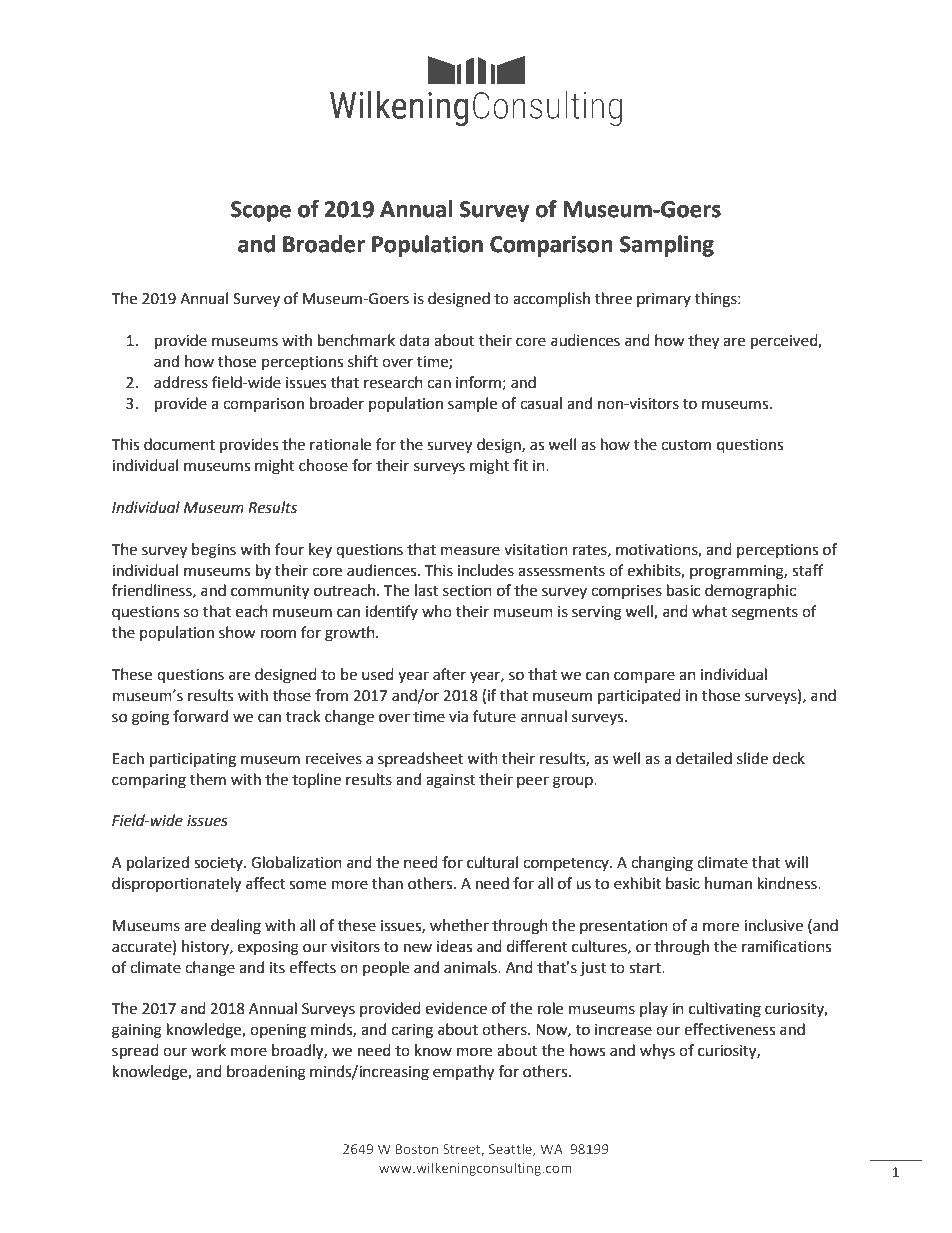 The width and height of the screenshot is (952, 1233). I want to click on Sampling, so click(667, 246).
